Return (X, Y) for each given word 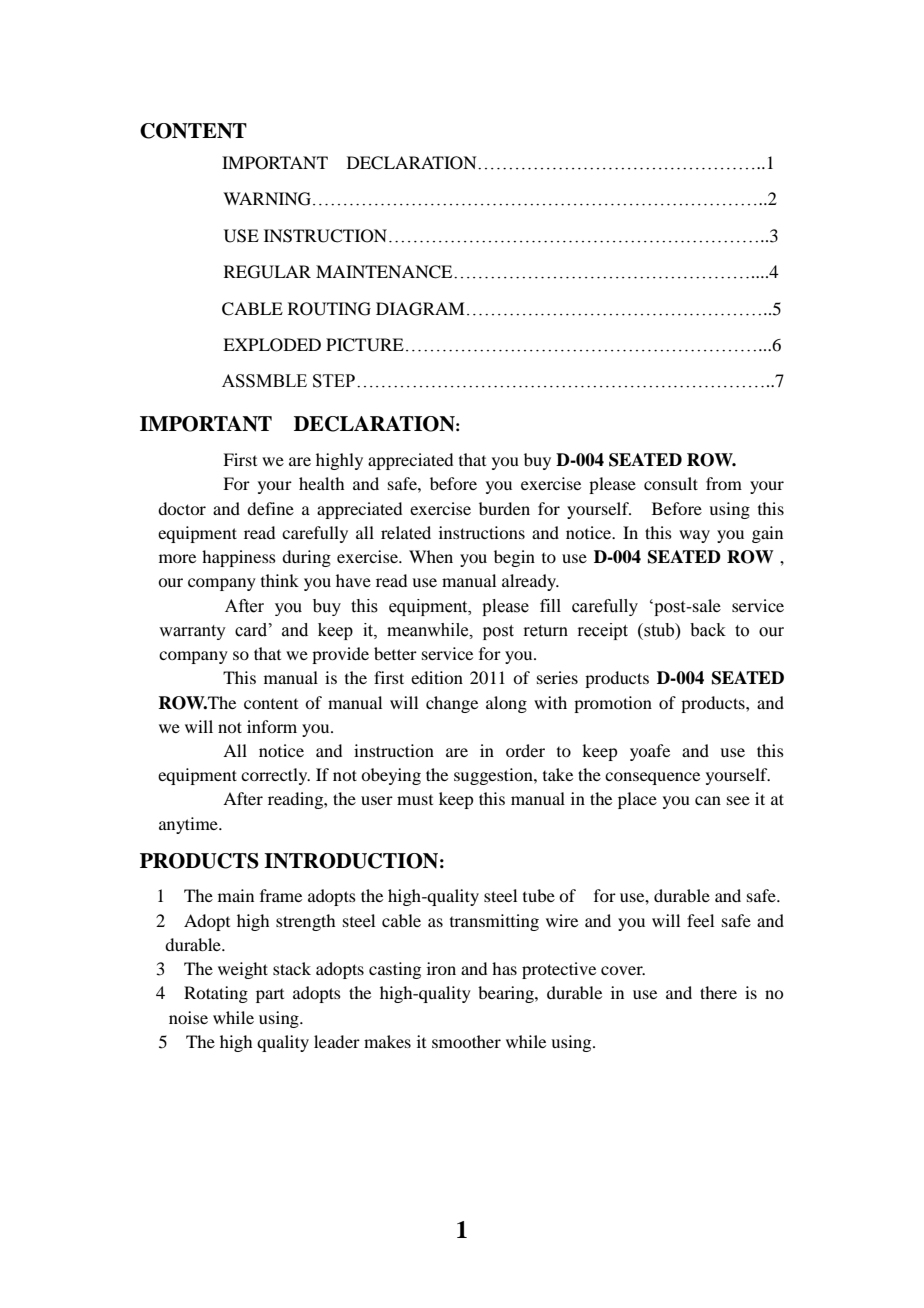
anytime (189, 825)
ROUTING (329, 309)
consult (671, 483)
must (415, 800)
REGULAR (267, 272)
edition (437, 677)
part (270, 996)
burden (504, 508)
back (708, 630)
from (724, 483)
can (708, 800)
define (270, 508)
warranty (192, 632)
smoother (466, 1041)
